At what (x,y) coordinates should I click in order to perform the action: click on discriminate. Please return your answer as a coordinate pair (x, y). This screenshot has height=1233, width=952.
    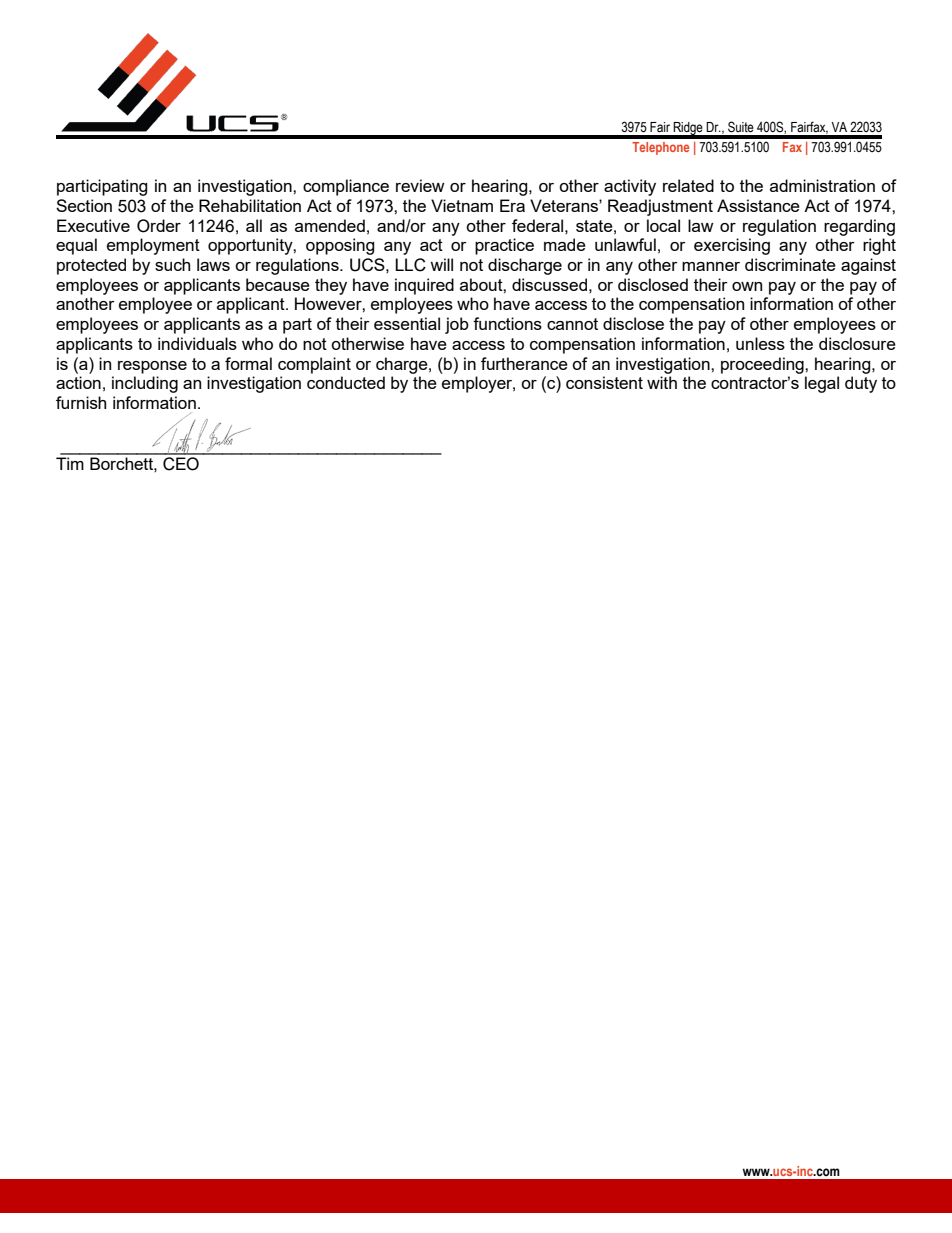
    Looking at the image, I should click on (790, 264).
